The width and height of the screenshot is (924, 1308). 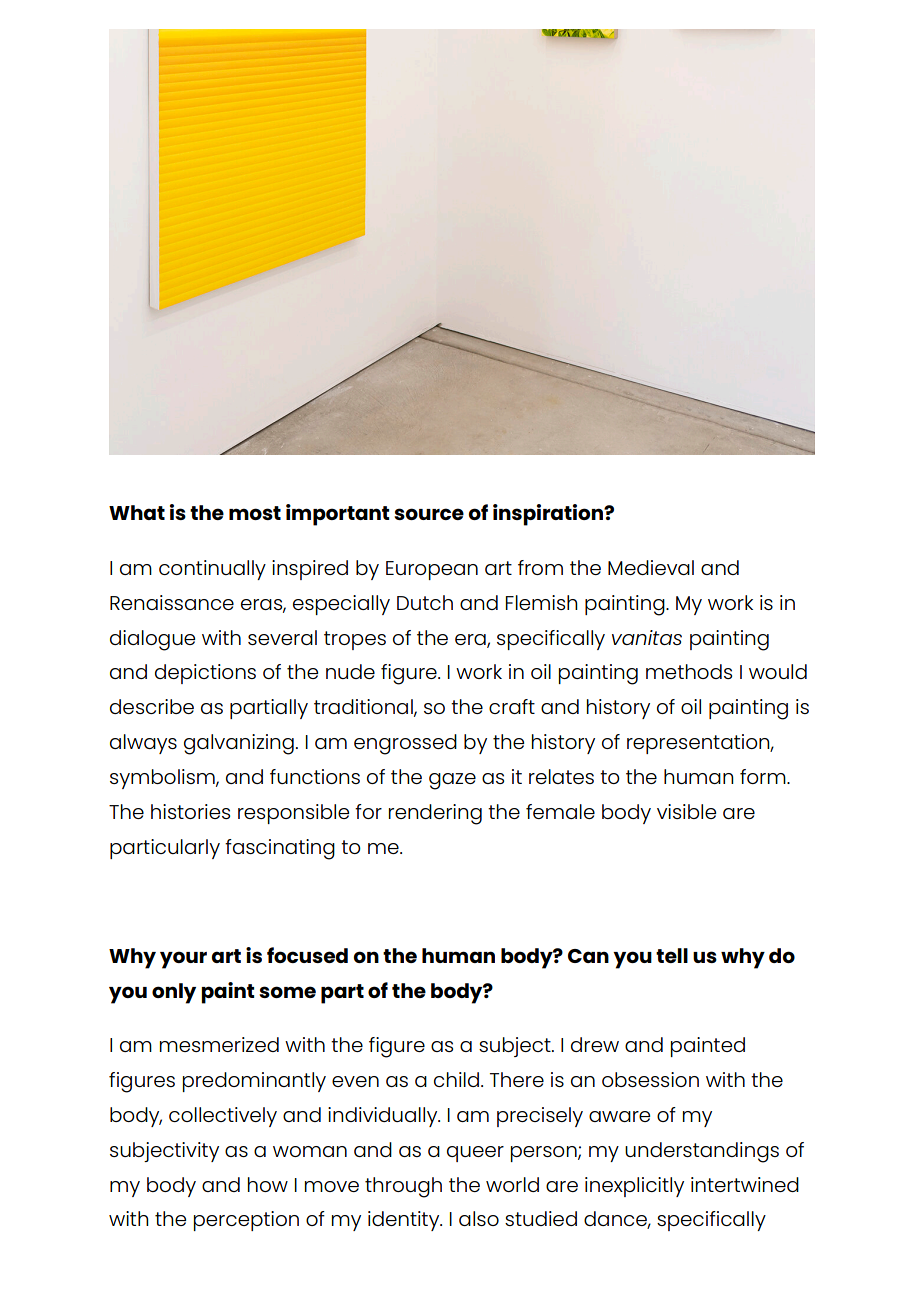 What do you see at coordinates (651, 567) in the screenshot?
I see `Medieval` at bounding box center [651, 567].
